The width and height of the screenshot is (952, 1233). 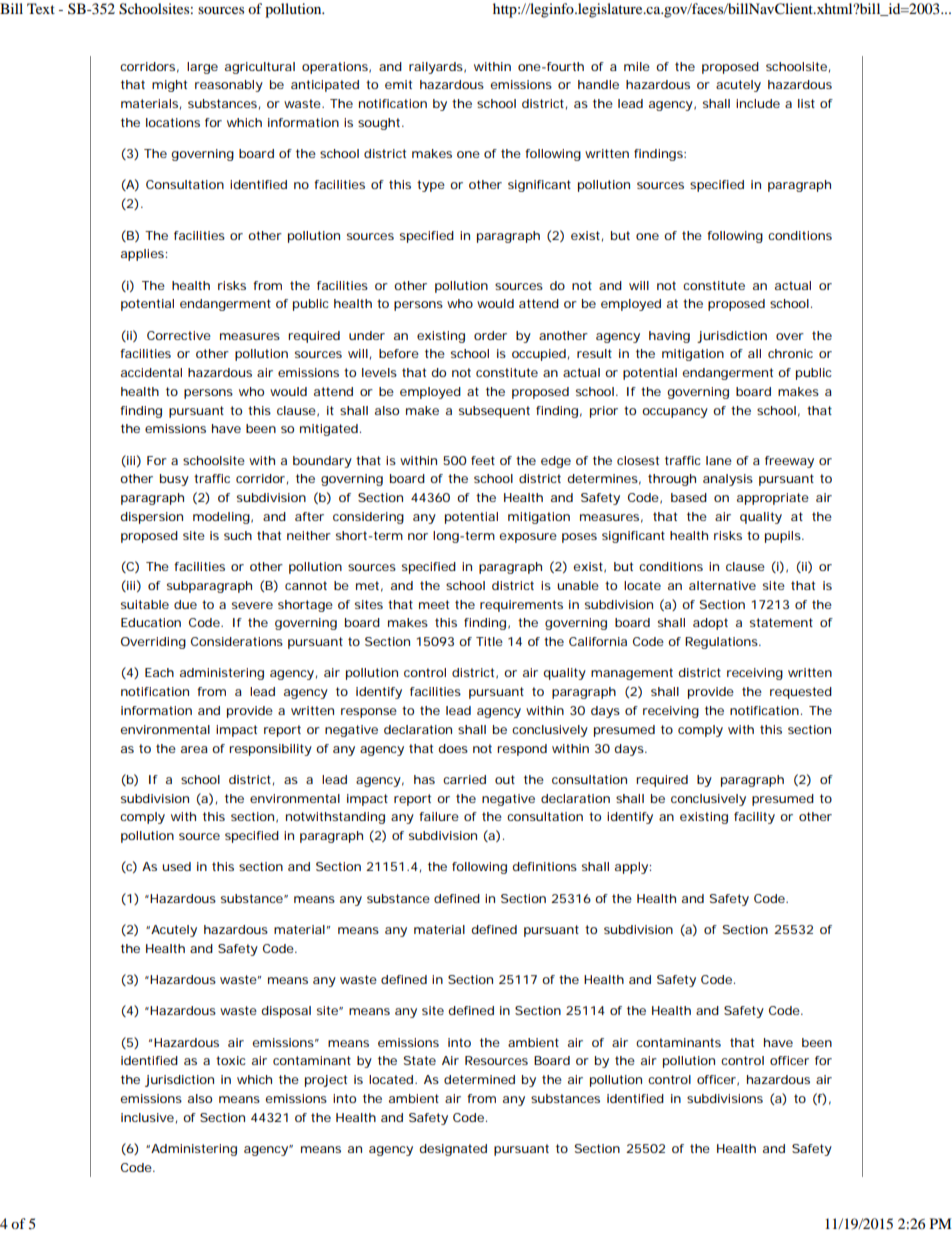 I want to click on facility, so click(x=754, y=818).
